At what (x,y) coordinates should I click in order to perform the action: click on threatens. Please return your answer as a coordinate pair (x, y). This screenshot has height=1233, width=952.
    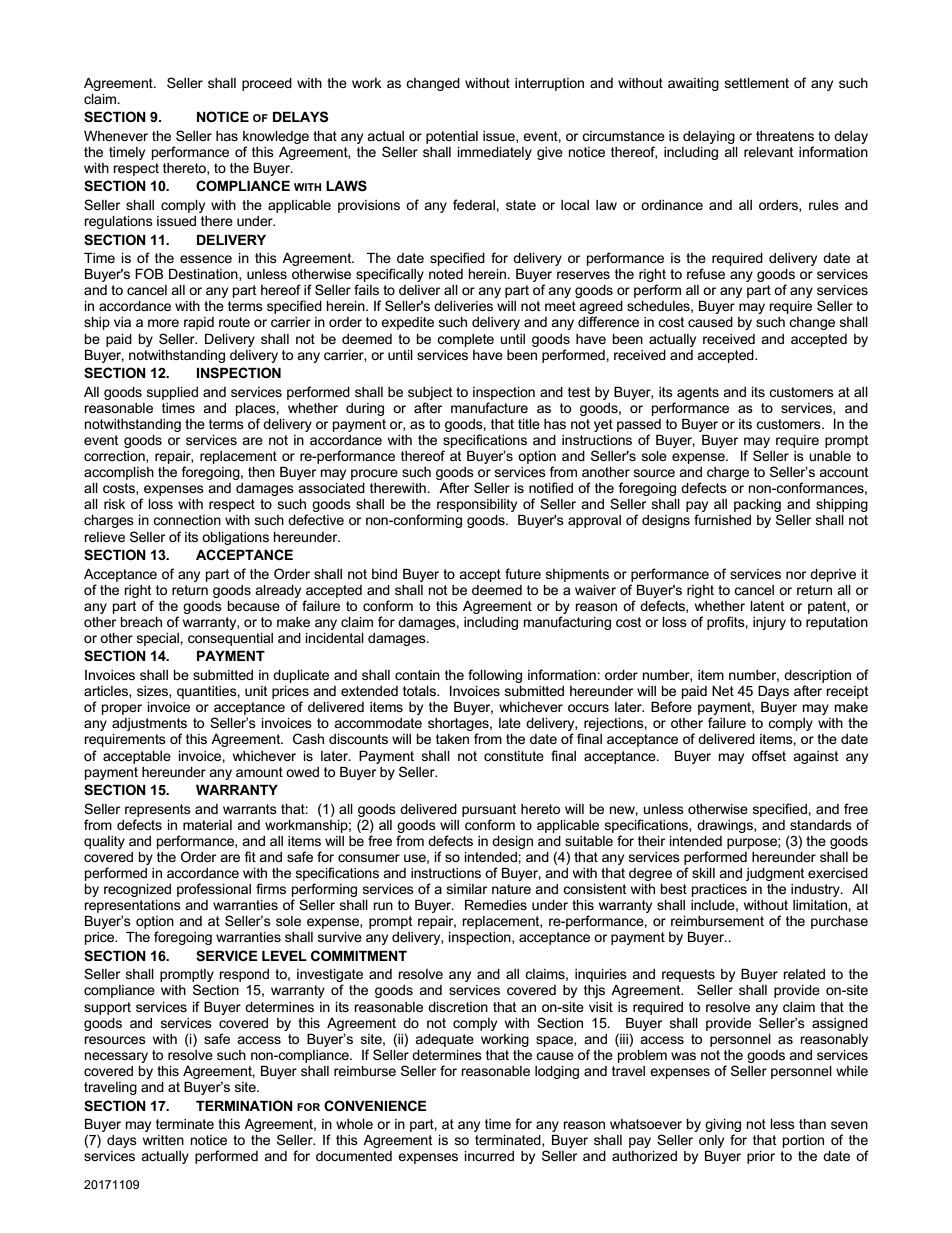
    Looking at the image, I should click on (785, 136).
